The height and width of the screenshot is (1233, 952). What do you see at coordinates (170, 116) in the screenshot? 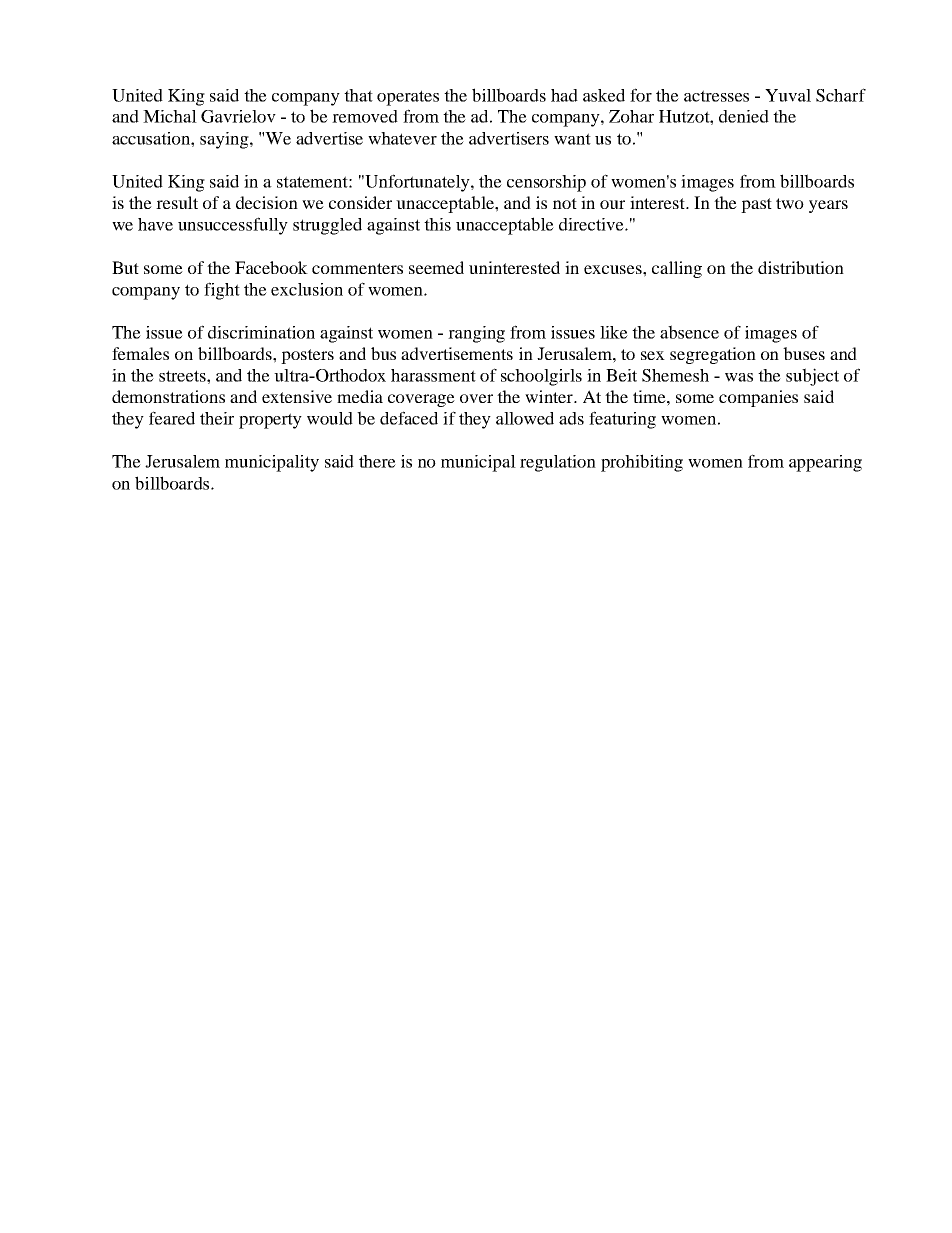
I see `Michal` at bounding box center [170, 116].
